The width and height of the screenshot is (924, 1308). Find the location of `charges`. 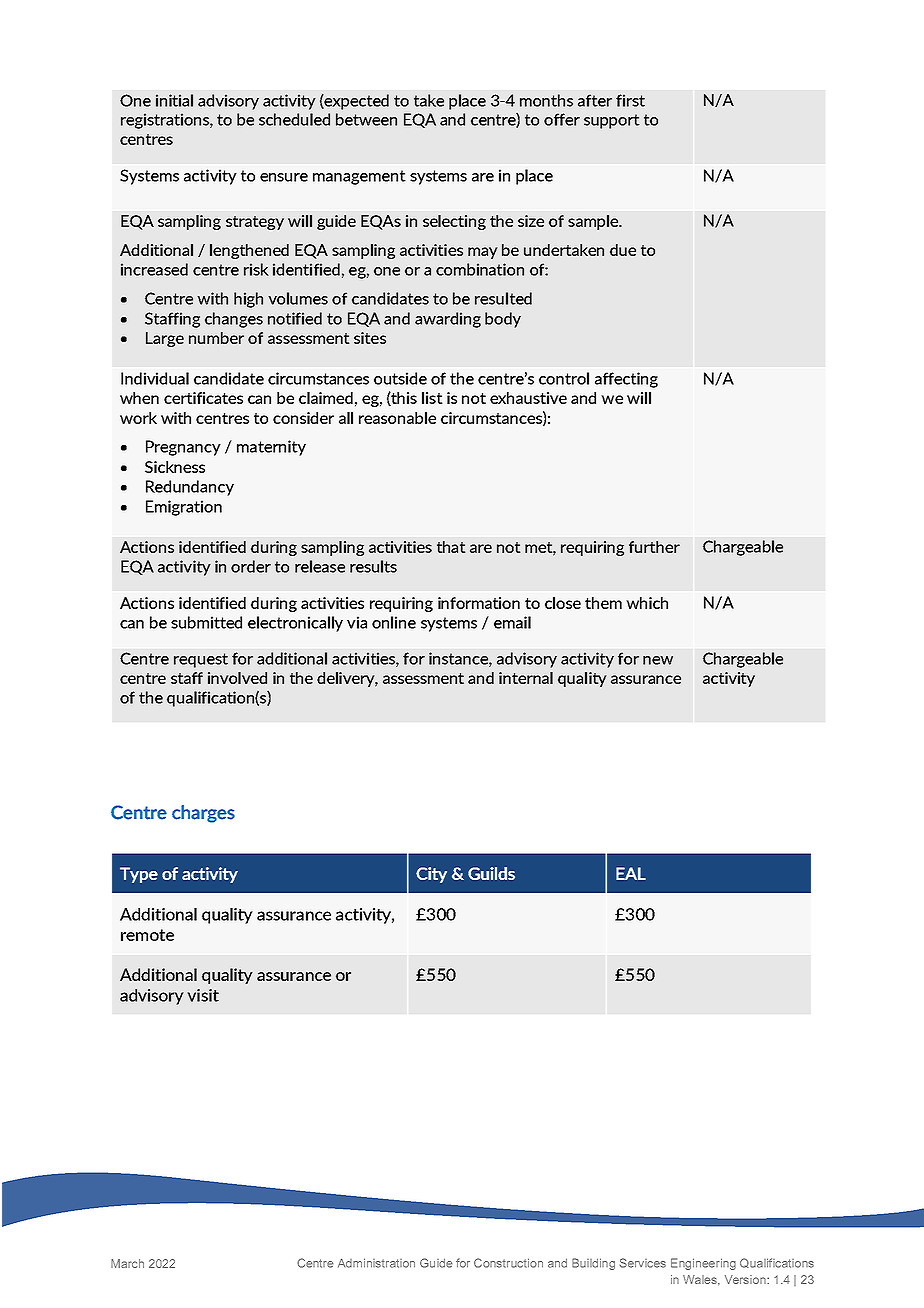

charges is located at coordinates (203, 814).
